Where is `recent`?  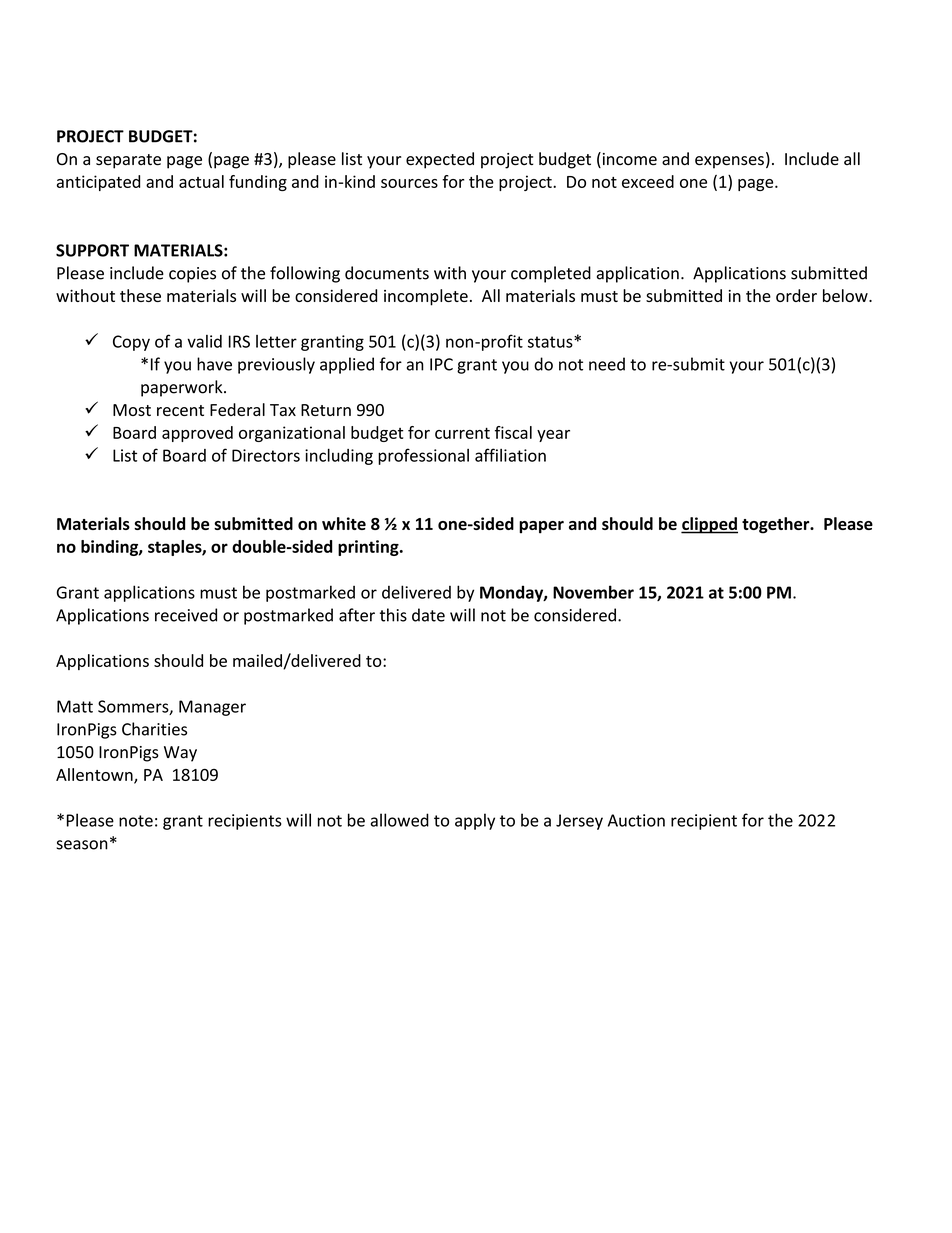 recent is located at coordinates (180, 410).
